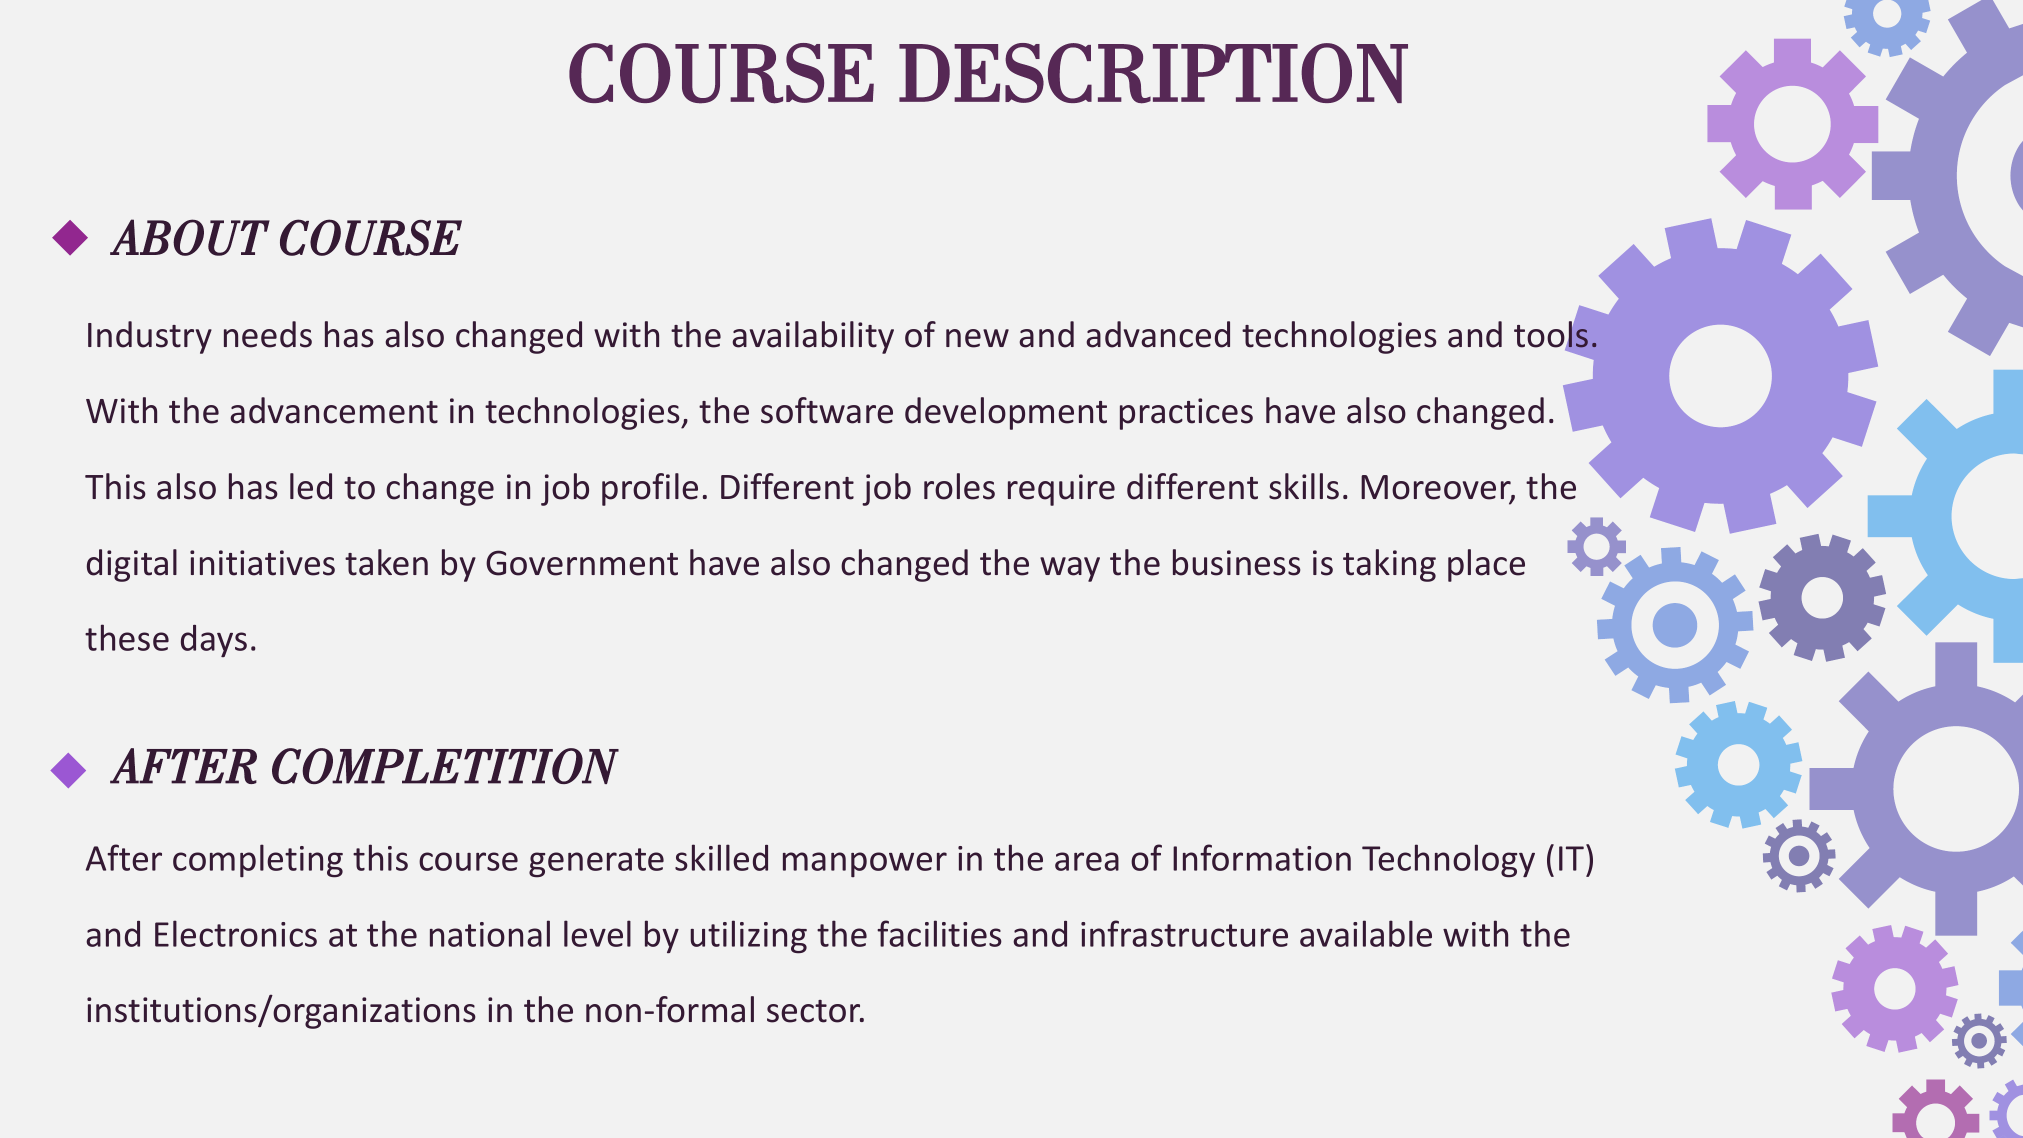 The width and height of the page is (2023, 1138). What do you see at coordinates (190, 237) in the page?
I see `ABOUT` at bounding box center [190, 237].
